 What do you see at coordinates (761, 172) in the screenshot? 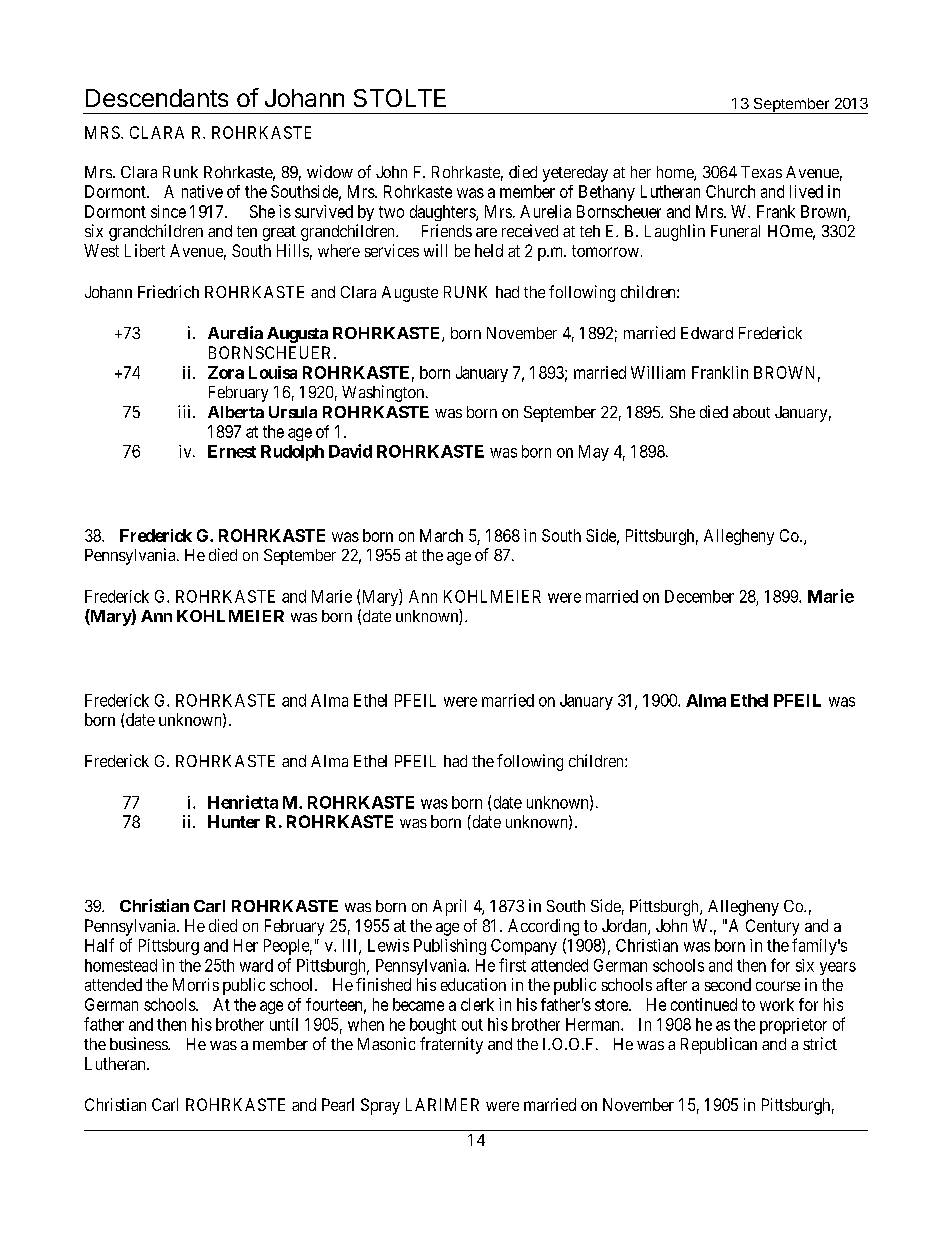
I see `Texas` at bounding box center [761, 172].
